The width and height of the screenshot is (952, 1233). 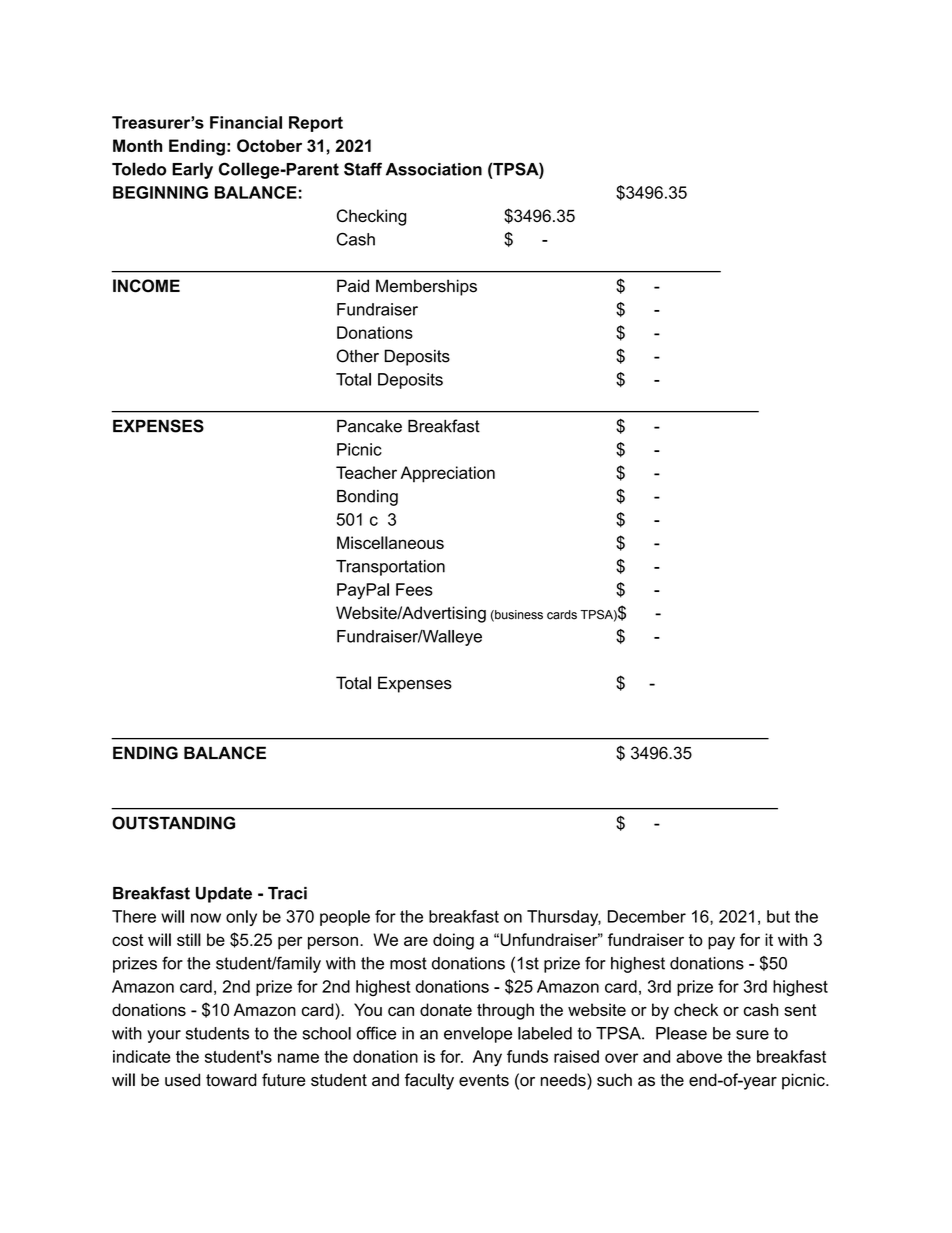 What do you see at coordinates (390, 568) in the screenshot?
I see `Transportation` at bounding box center [390, 568].
